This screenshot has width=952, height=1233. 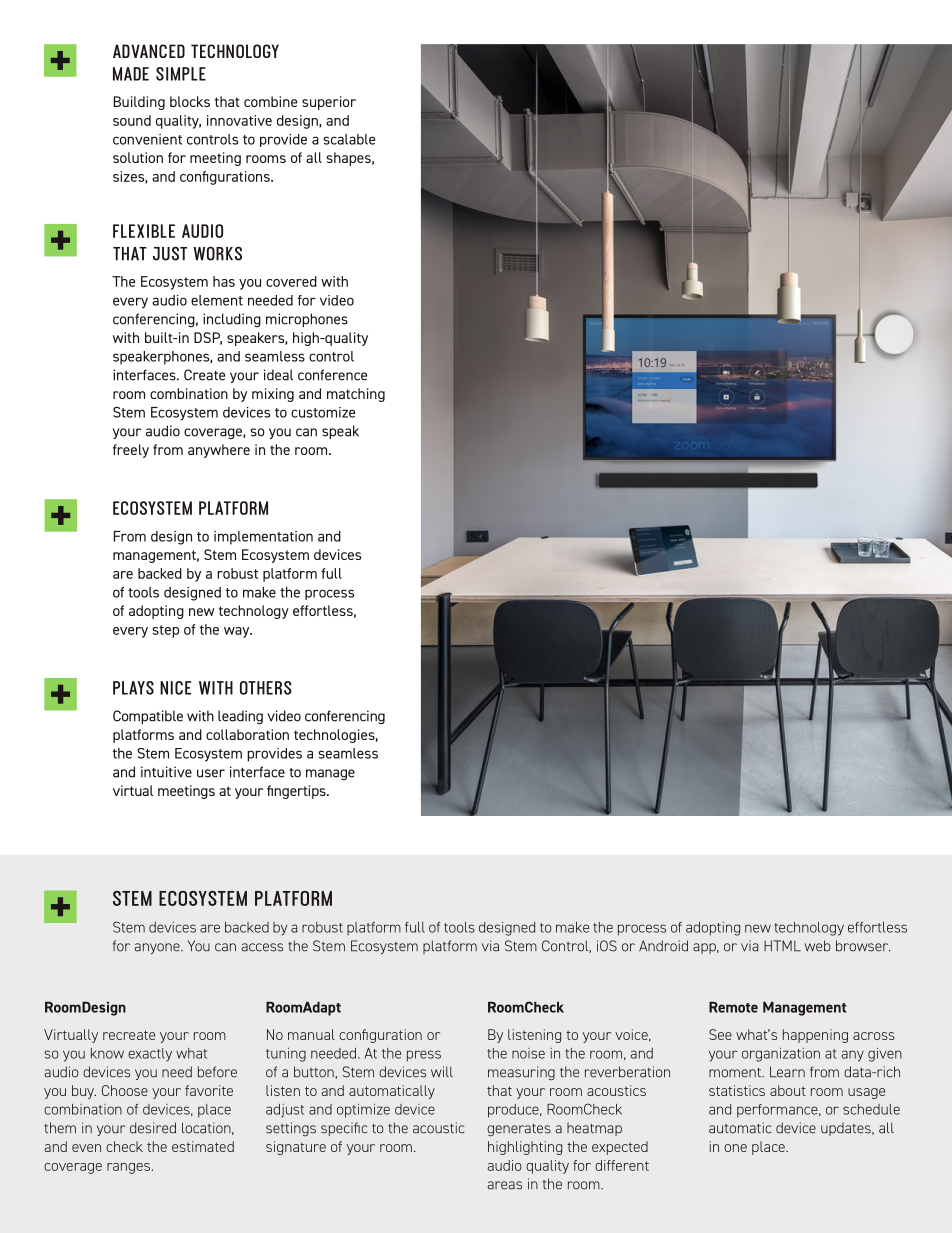 I want to click on web, so click(x=818, y=946).
